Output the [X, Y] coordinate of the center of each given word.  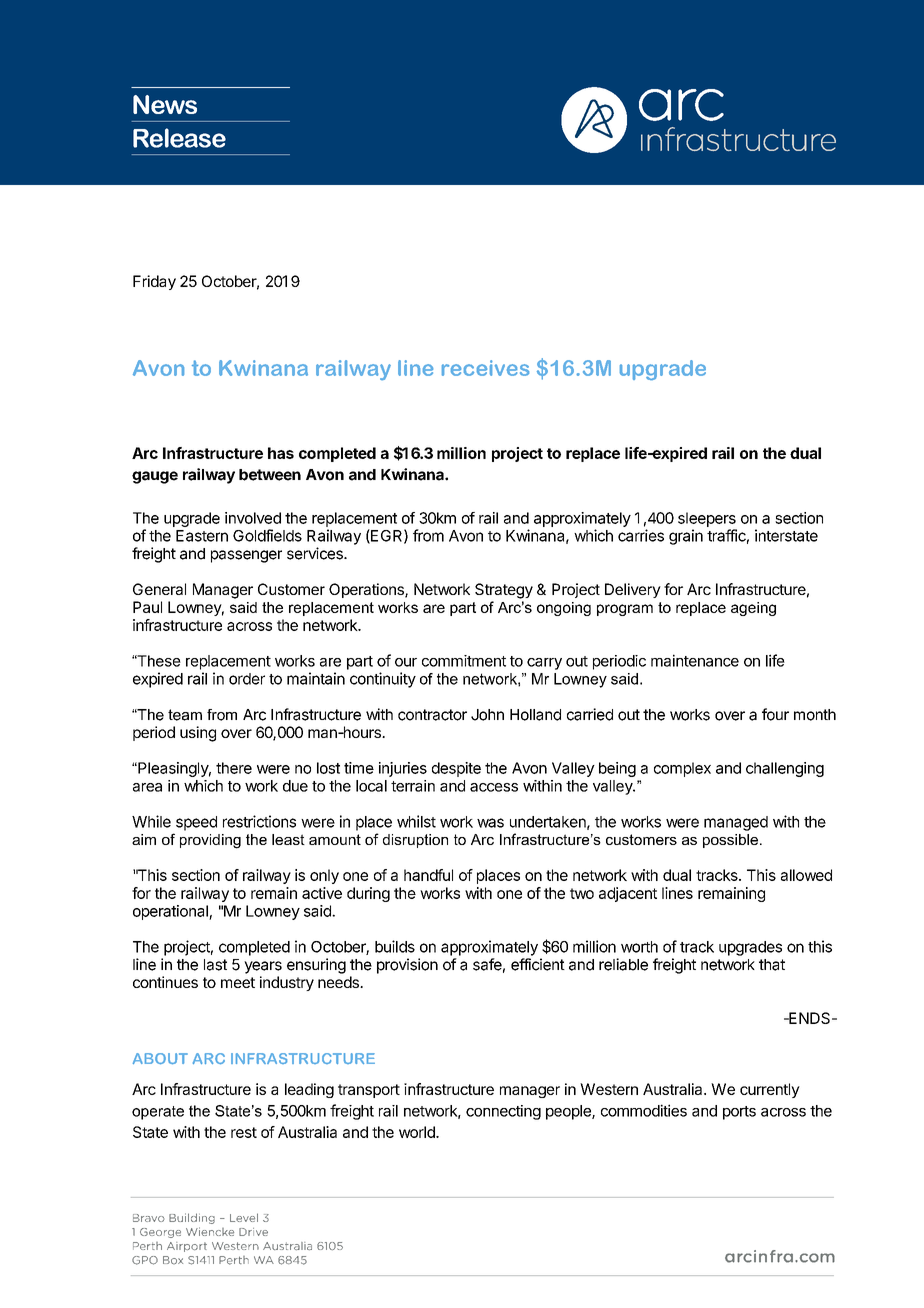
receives [485, 368]
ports [739, 1113]
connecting [503, 1112]
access [494, 787]
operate [158, 1113]
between [270, 475]
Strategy [504, 591]
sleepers [707, 519]
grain [686, 537]
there [234, 768]
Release [179, 138]
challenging [785, 769]
